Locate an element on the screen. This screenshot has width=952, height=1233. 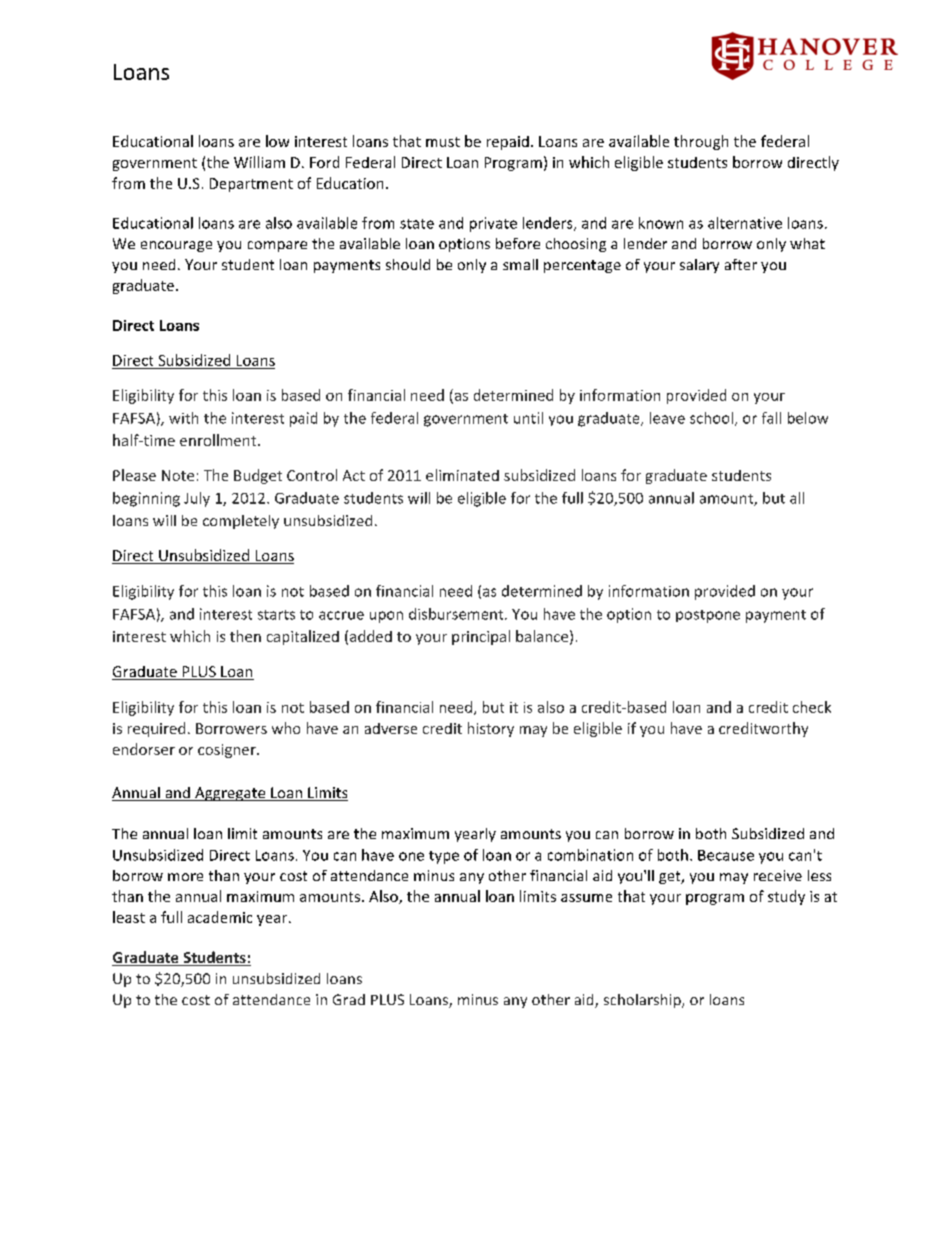
through is located at coordinates (701, 142).
